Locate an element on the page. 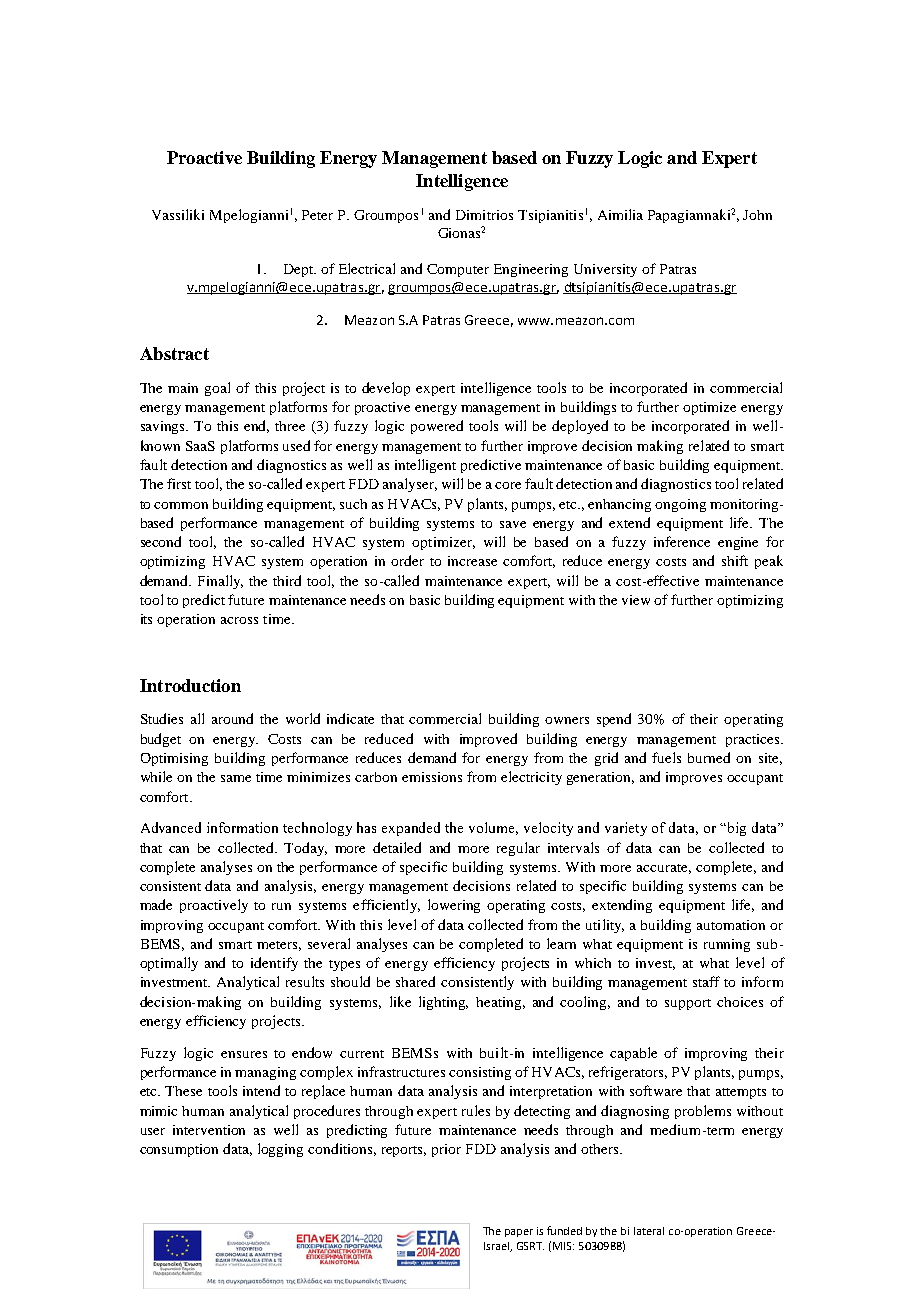 This document has width=924, height=1308. John is located at coordinates (757, 215).
